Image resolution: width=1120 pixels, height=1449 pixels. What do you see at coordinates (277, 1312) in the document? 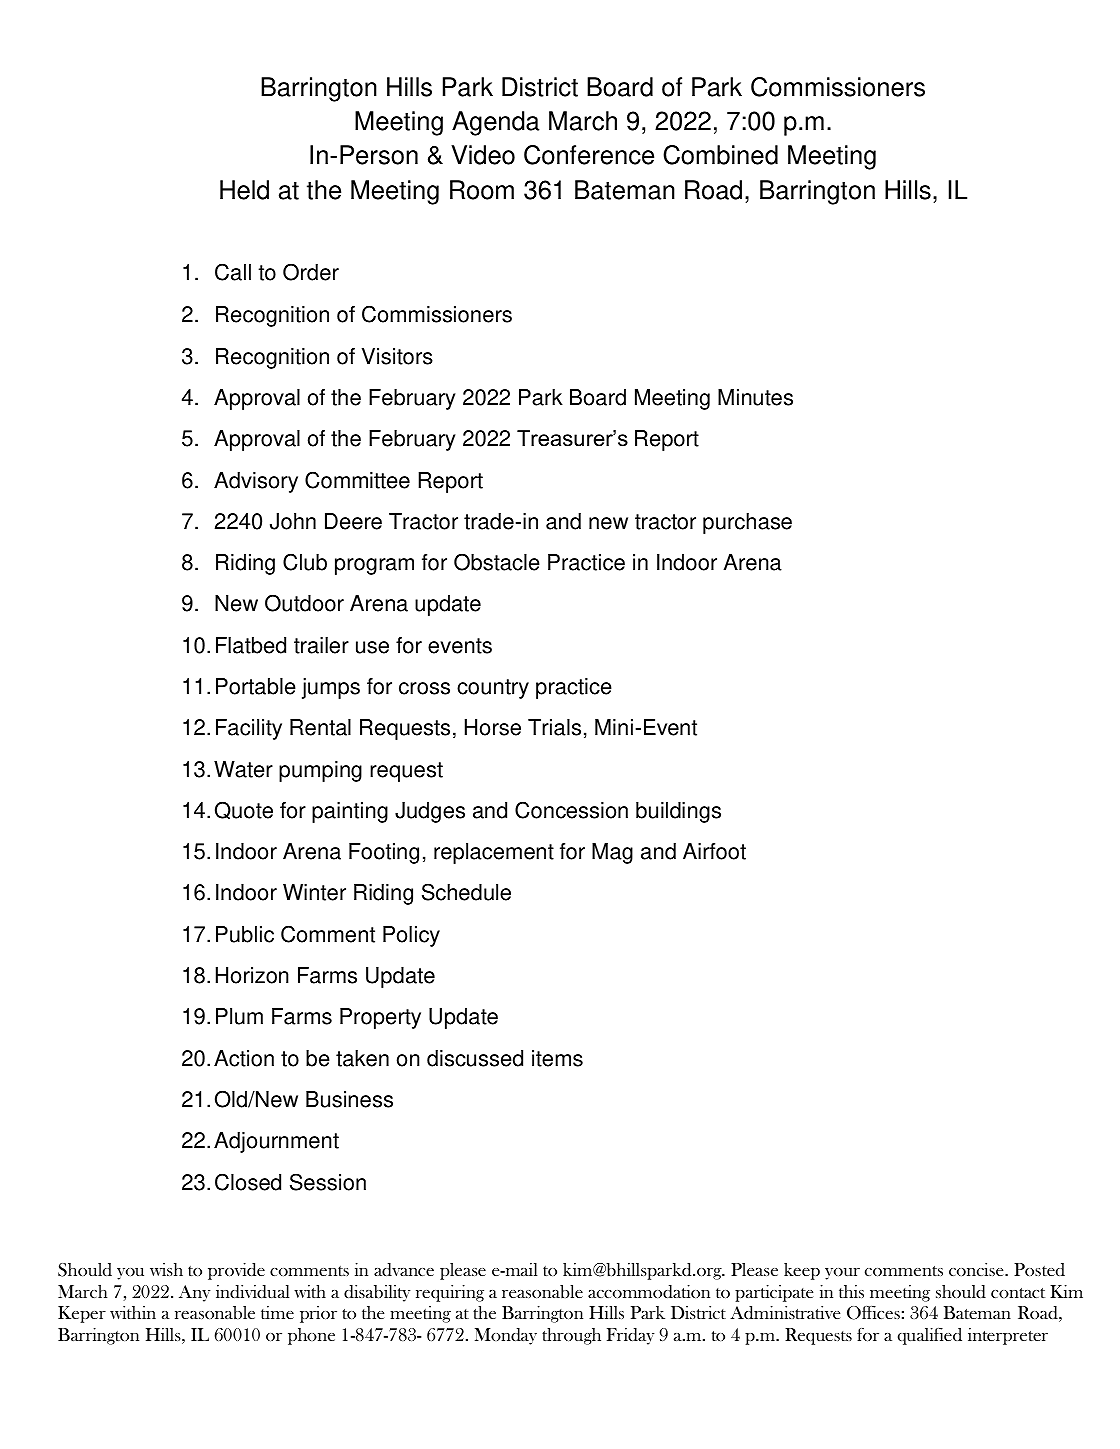
I see `time` at bounding box center [277, 1312].
